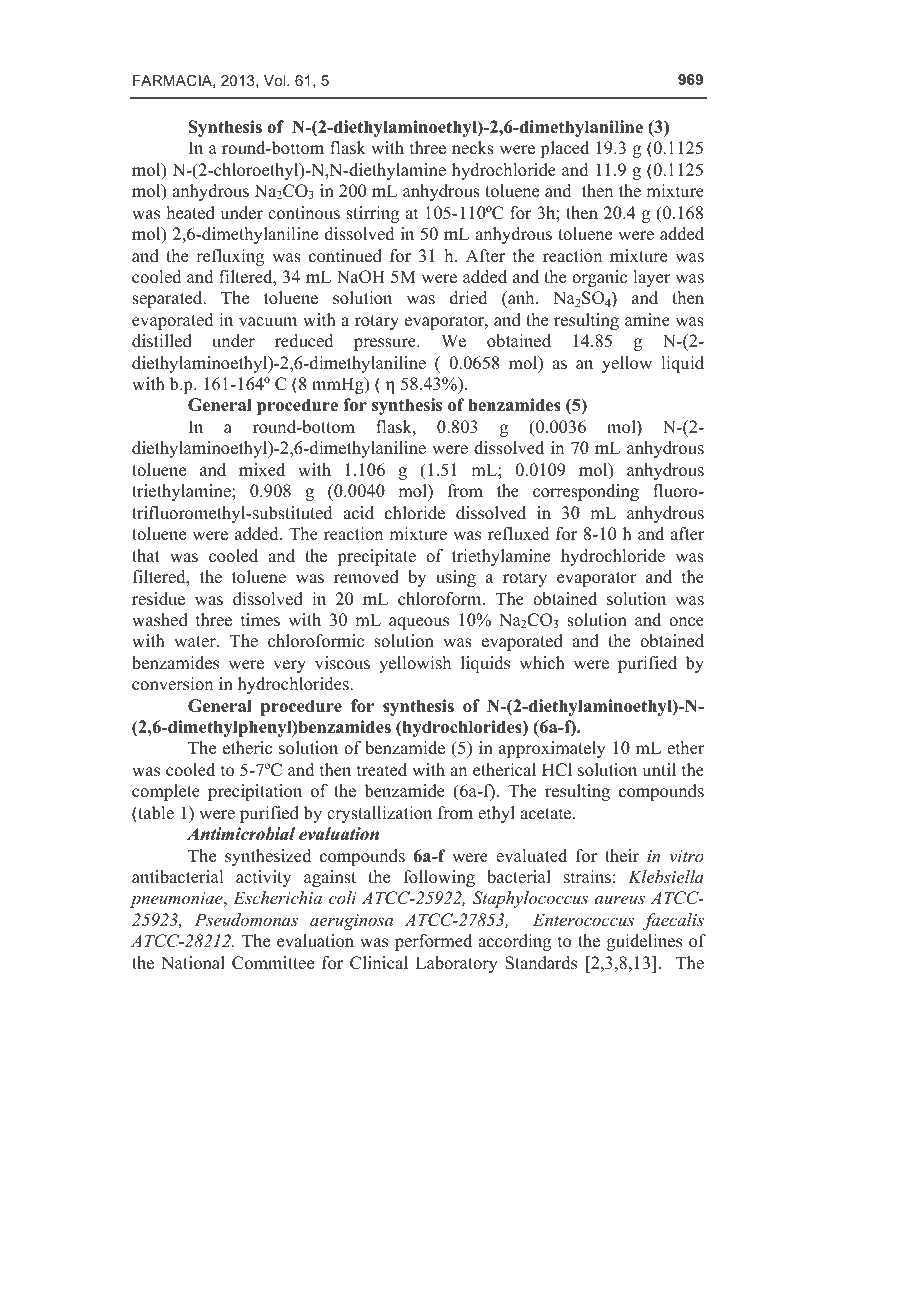  Describe the element at coordinates (564, 149) in the screenshot. I see `placed` at that location.
